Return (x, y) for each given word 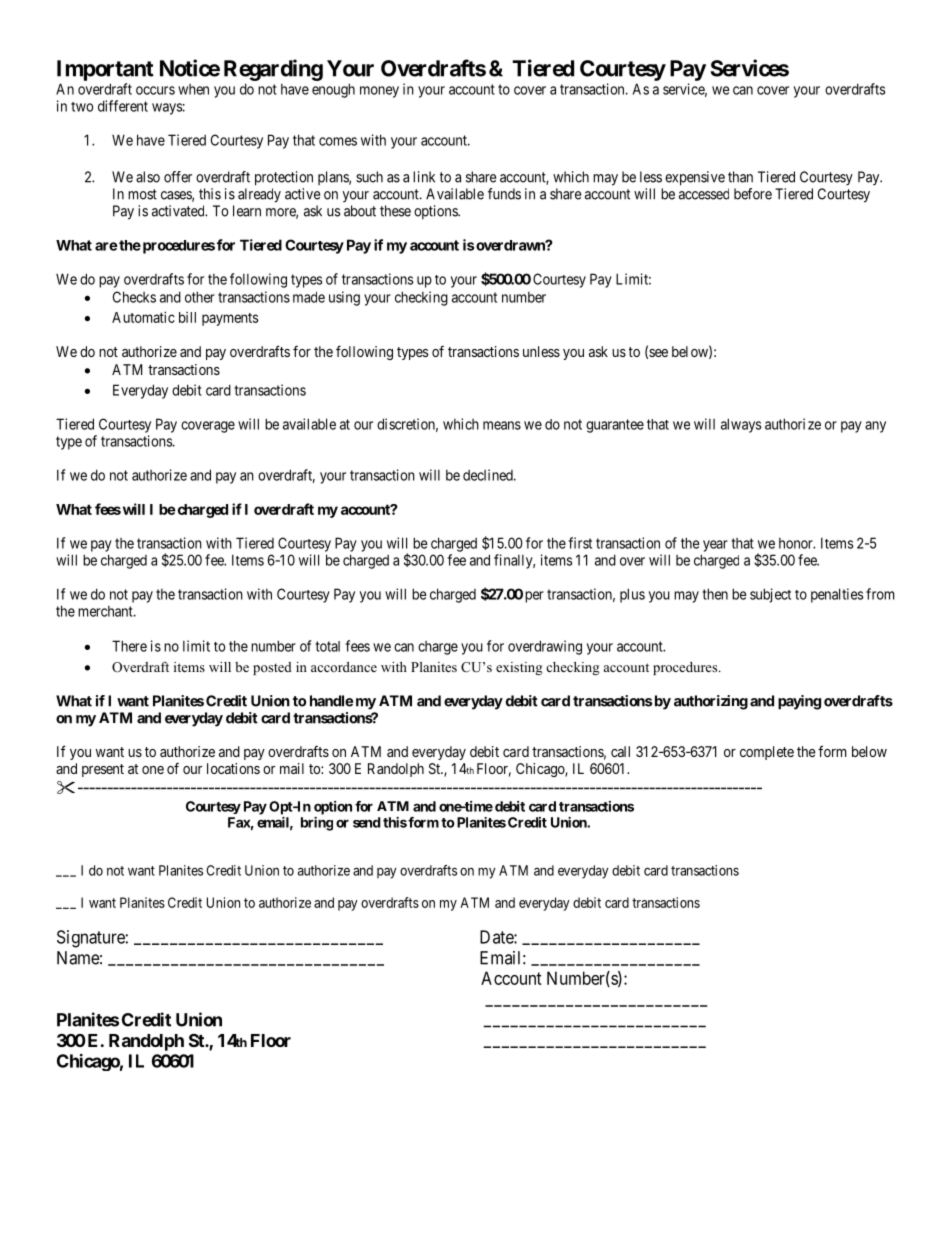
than (740, 177)
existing (519, 668)
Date (497, 937)
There (129, 646)
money (379, 92)
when (193, 89)
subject (770, 595)
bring (317, 824)
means (502, 425)
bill (187, 317)
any (875, 427)
